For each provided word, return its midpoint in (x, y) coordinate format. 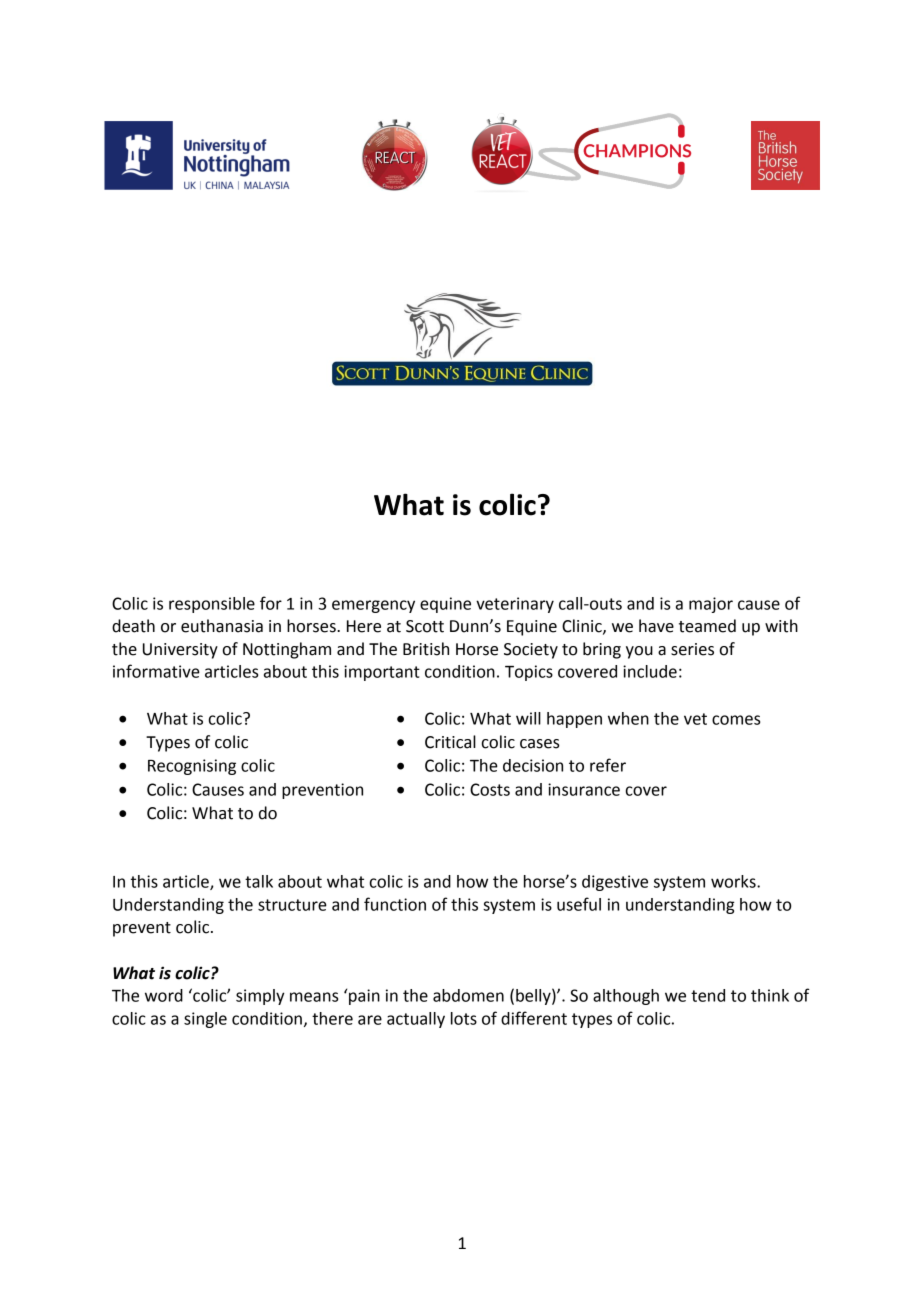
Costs (490, 789)
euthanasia (222, 626)
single (205, 1020)
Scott (425, 626)
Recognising (192, 767)
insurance (584, 789)
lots (464, 1018)
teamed (707, 626)
